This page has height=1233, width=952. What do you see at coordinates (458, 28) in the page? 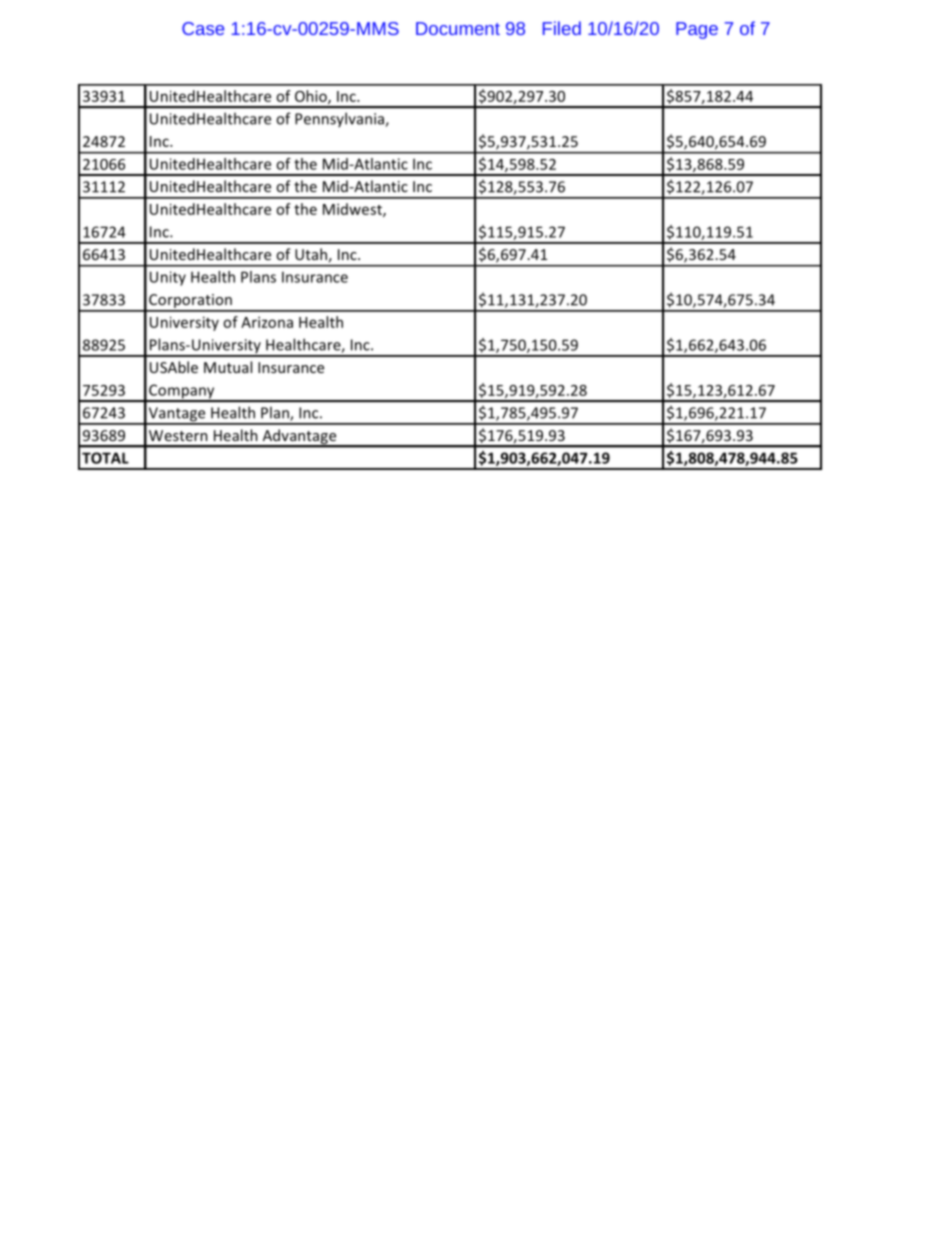
I see `Document` at bounding box center [458, 28].
